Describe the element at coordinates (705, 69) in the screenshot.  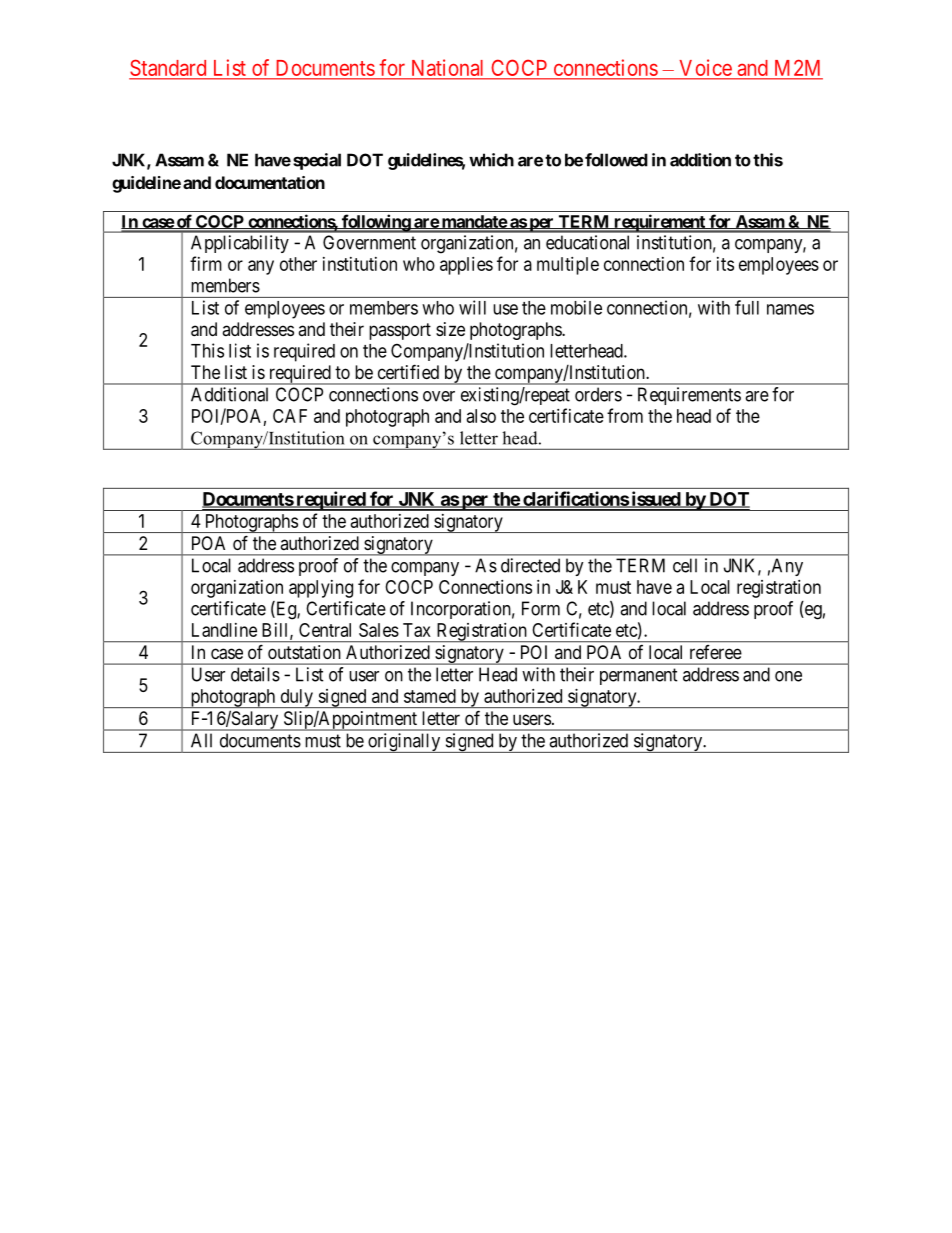
I see `Voice` at that location.
